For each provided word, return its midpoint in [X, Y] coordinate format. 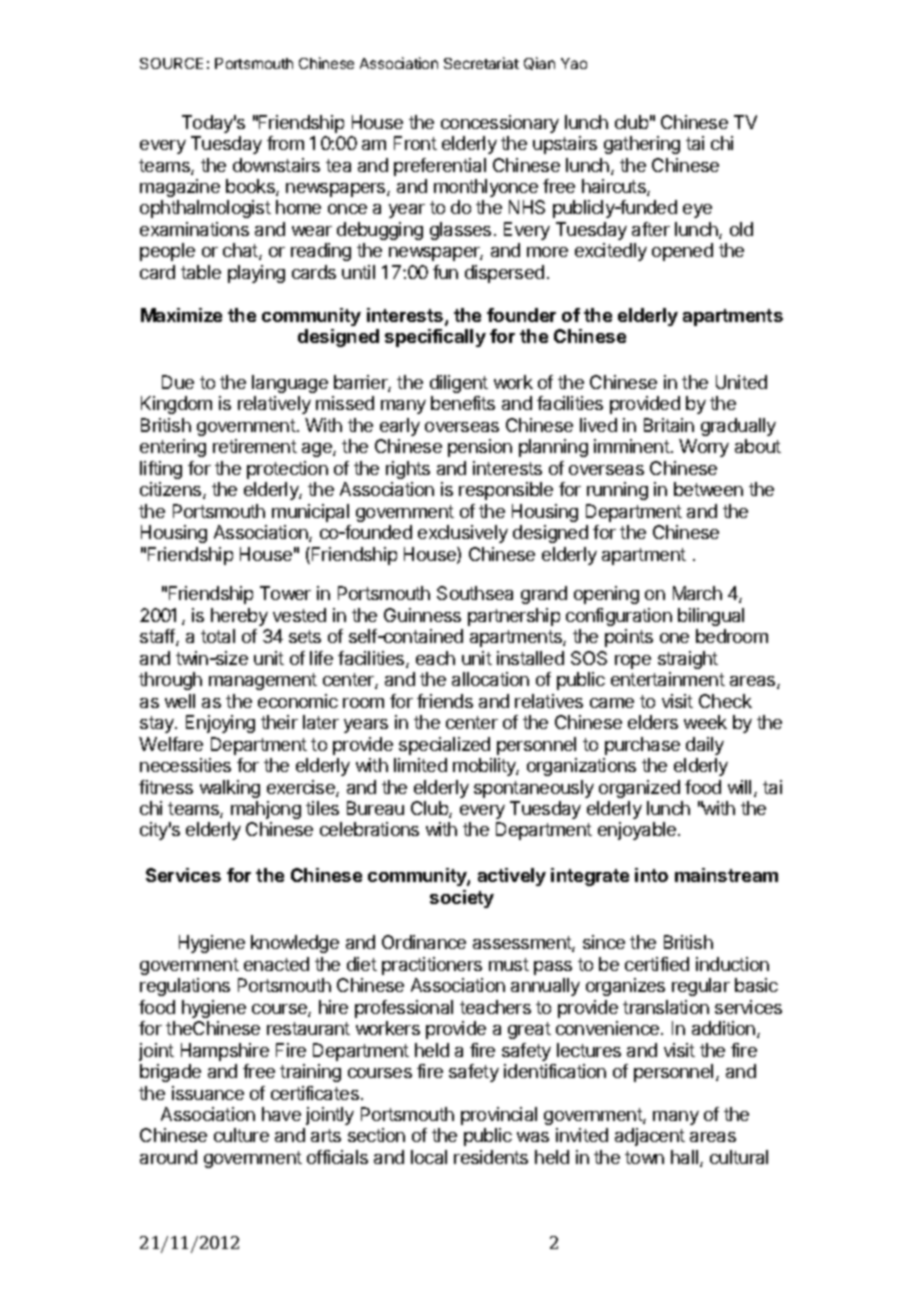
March [697, 593]
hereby [239, 617]
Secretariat [481, 63]
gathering [642, 145]
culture [241, 1135]
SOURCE [171, 63]
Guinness [422, 615]
